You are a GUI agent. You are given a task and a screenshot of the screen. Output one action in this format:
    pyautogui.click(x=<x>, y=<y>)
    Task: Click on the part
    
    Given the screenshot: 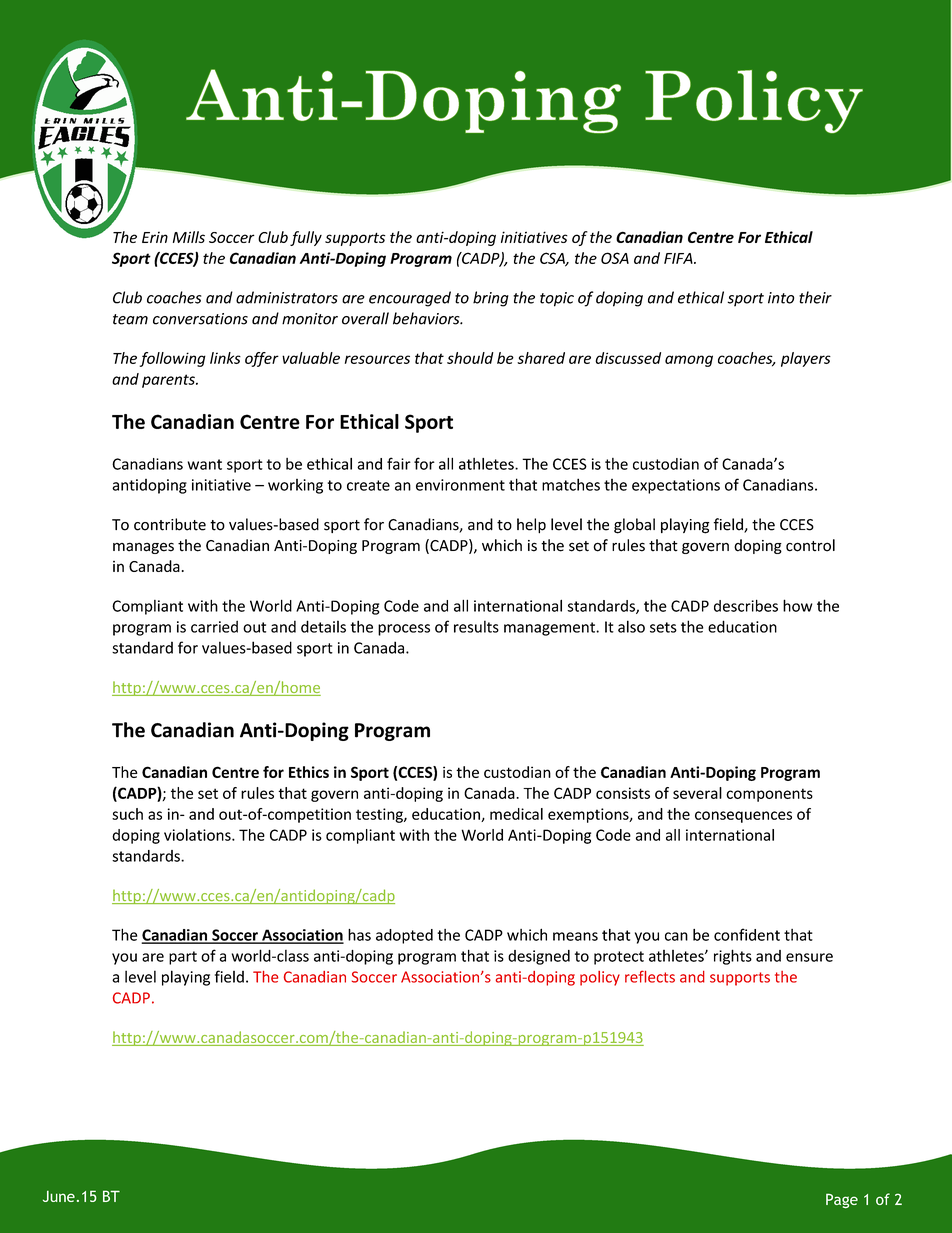 What is the action you would take?
    pyautogui.click(x=183, y=958)
